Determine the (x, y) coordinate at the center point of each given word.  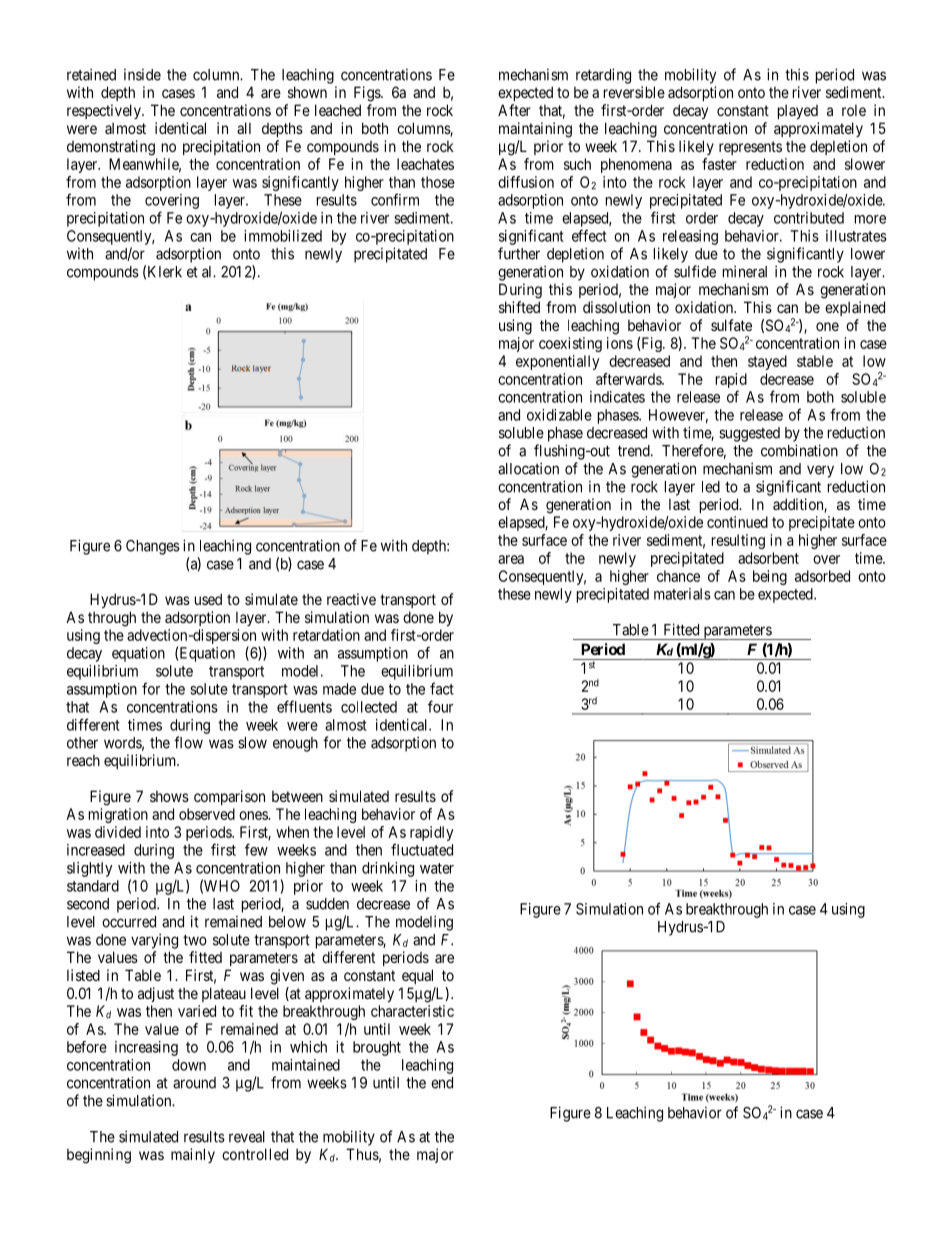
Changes (153, 547)
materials (682, 594)
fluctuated (422, 849)
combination (799, 450)
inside (142, 75)
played (798, 111)
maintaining (535, 130)
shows (169, 796)
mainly (193, 1155)
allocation (528, 468)
